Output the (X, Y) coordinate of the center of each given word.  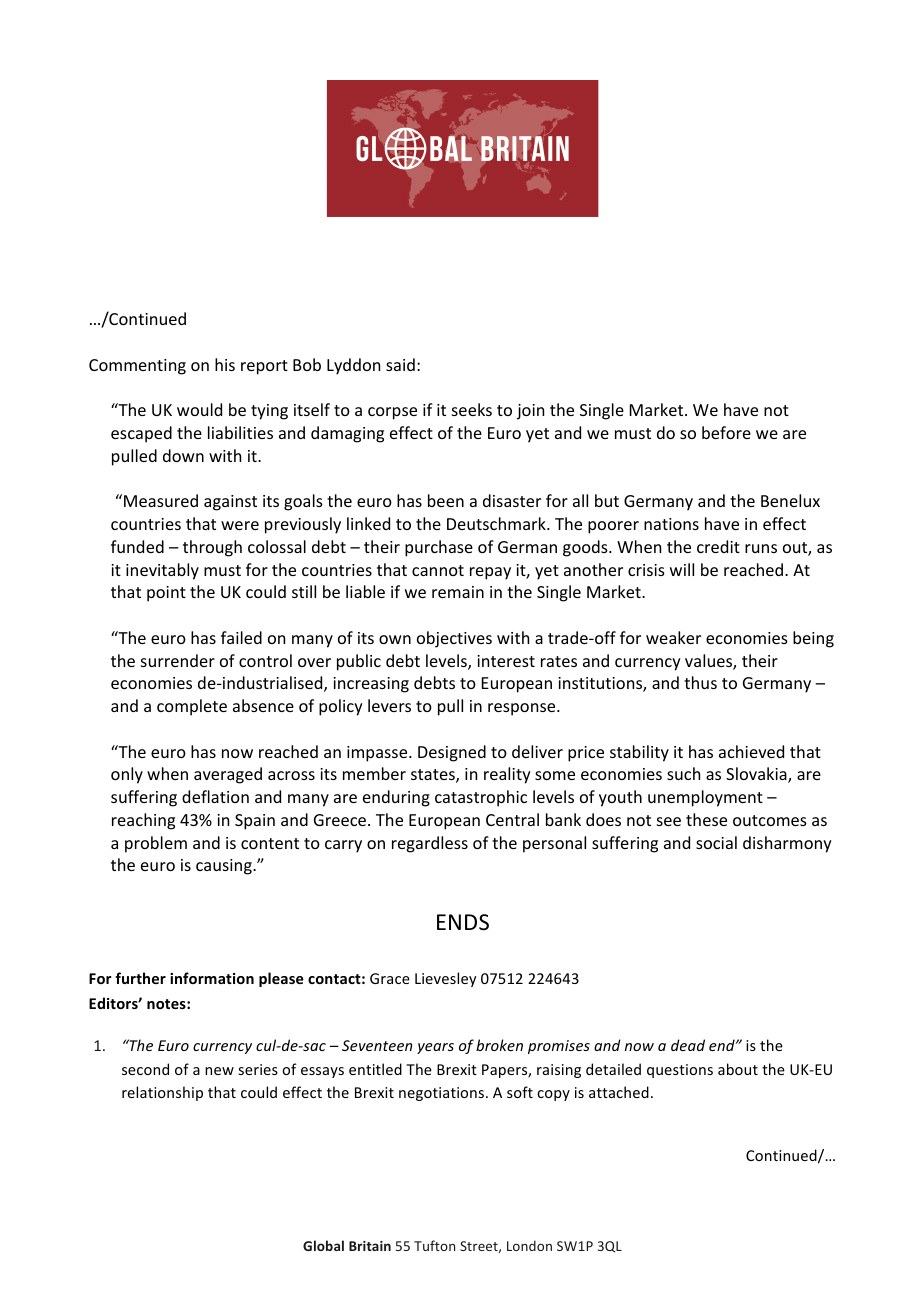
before (726, 432)
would (199, 409)
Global (323, 1245)
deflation (215, 796)
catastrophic (481, 798)
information (212, 978)
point (166, 594)
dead (688, 1045)
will (682, 569)
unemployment (705, 798)
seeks (472, 409)
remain (458, 592)
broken (499, 1045)
